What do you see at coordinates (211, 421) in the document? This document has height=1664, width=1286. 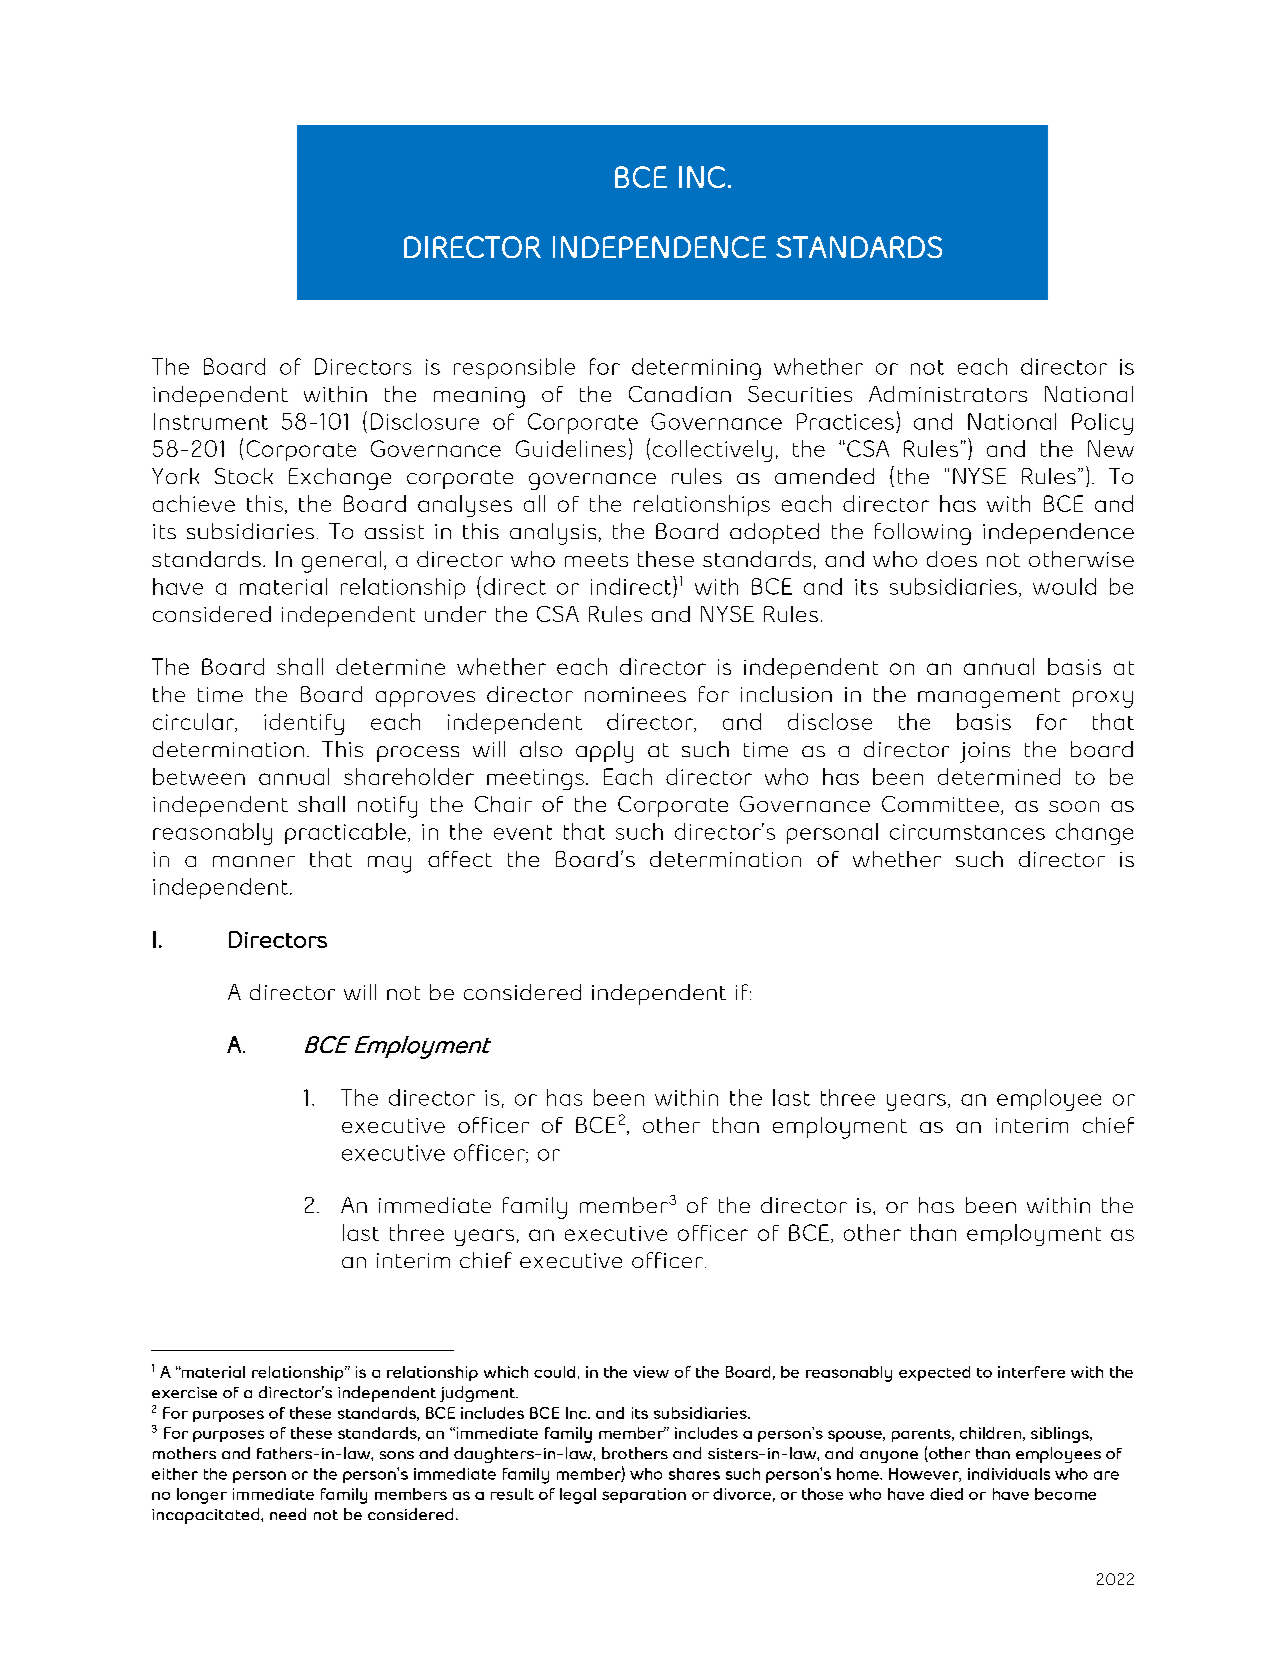 I see `Instrument` at bounding box center [211, 421].
